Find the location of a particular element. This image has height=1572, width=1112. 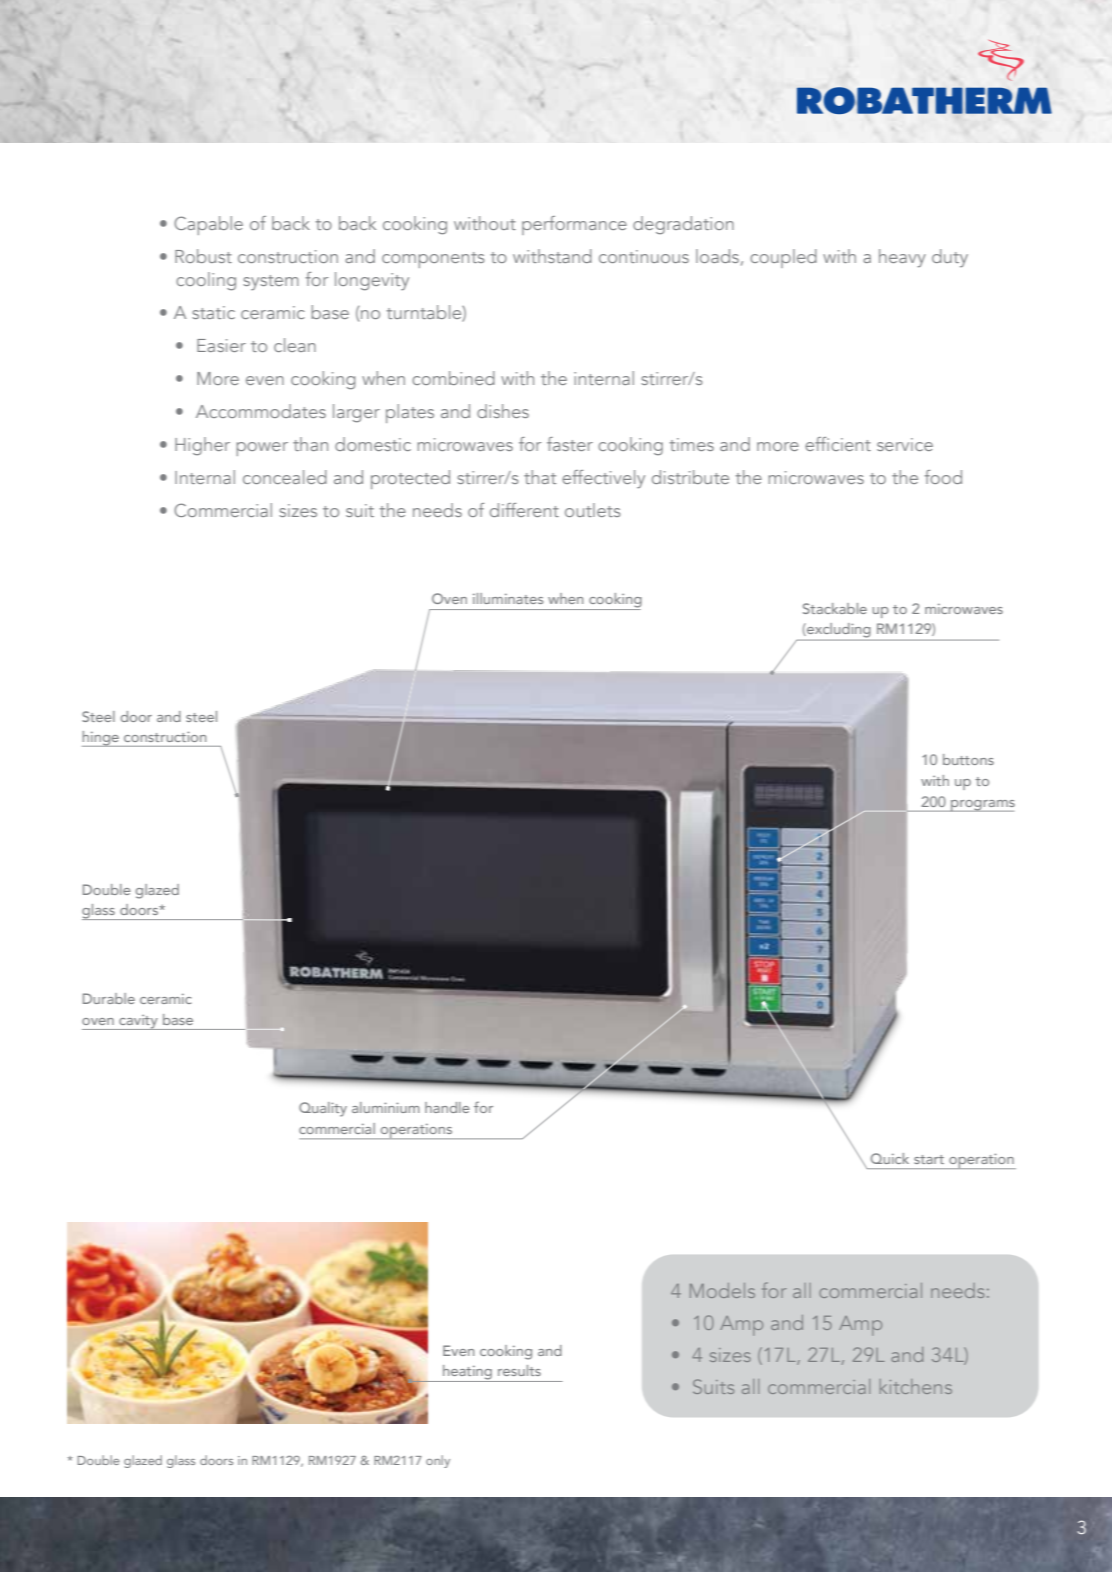

start is located at coordinates (929, 1159).
